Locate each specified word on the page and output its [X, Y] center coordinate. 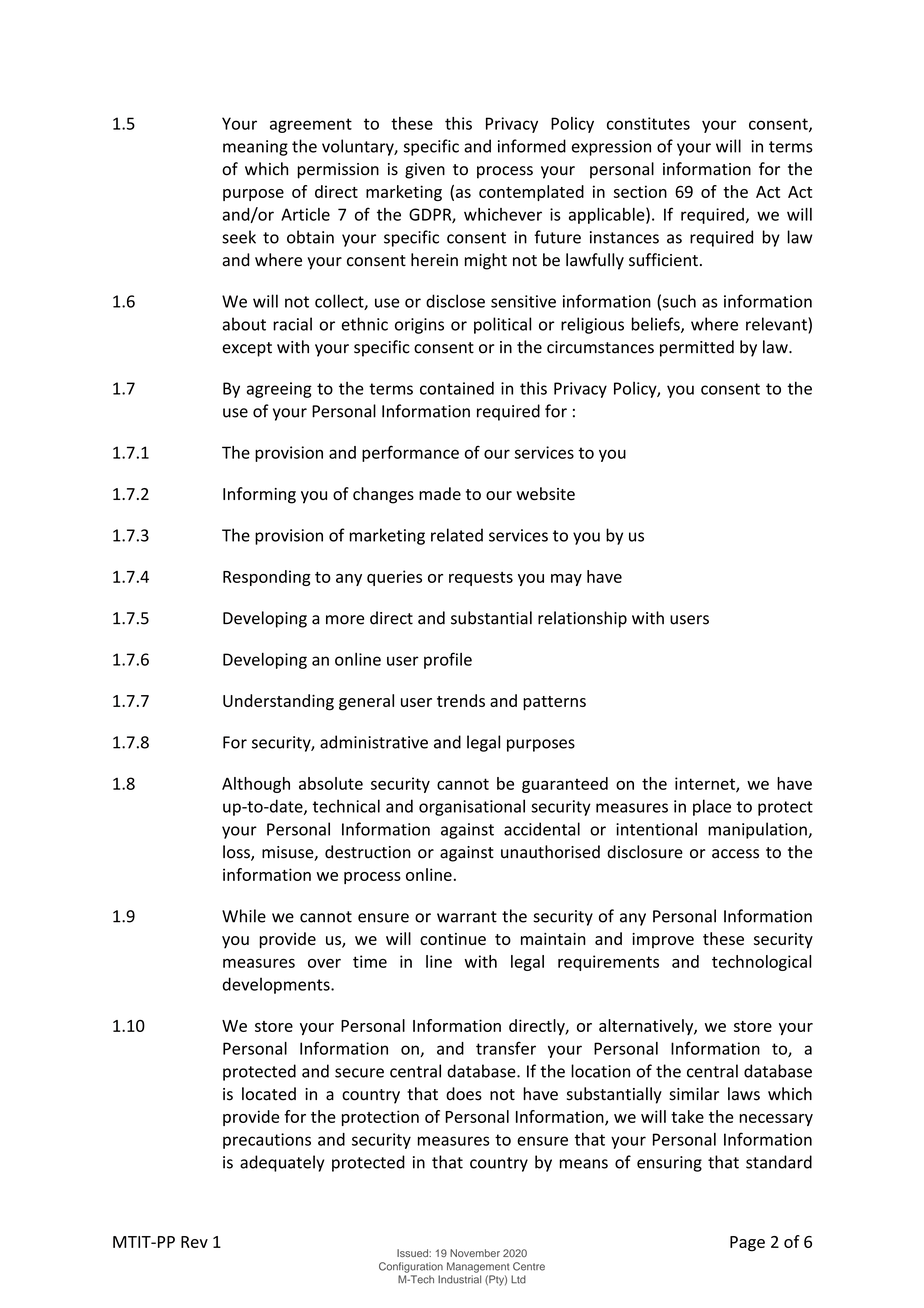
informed [532, 146]
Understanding [278, 702]
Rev [194, 1242]
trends [461, 700]
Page [747, 1244]
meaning [255, 148]
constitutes [648, 123]
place [712, 807]
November [475, 1253]
